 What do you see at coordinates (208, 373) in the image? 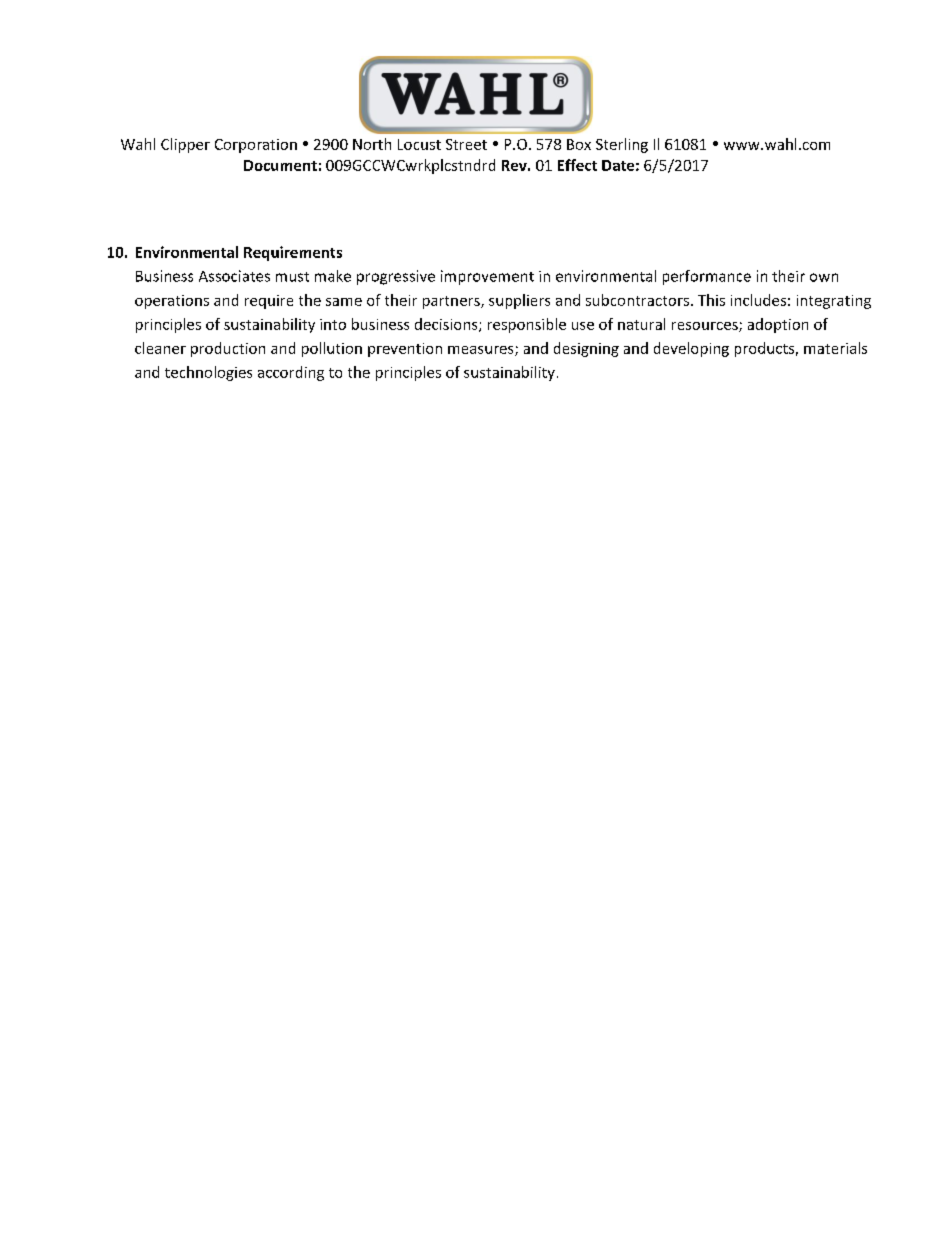
I see `technologies` at bounding box center [208, 373].
